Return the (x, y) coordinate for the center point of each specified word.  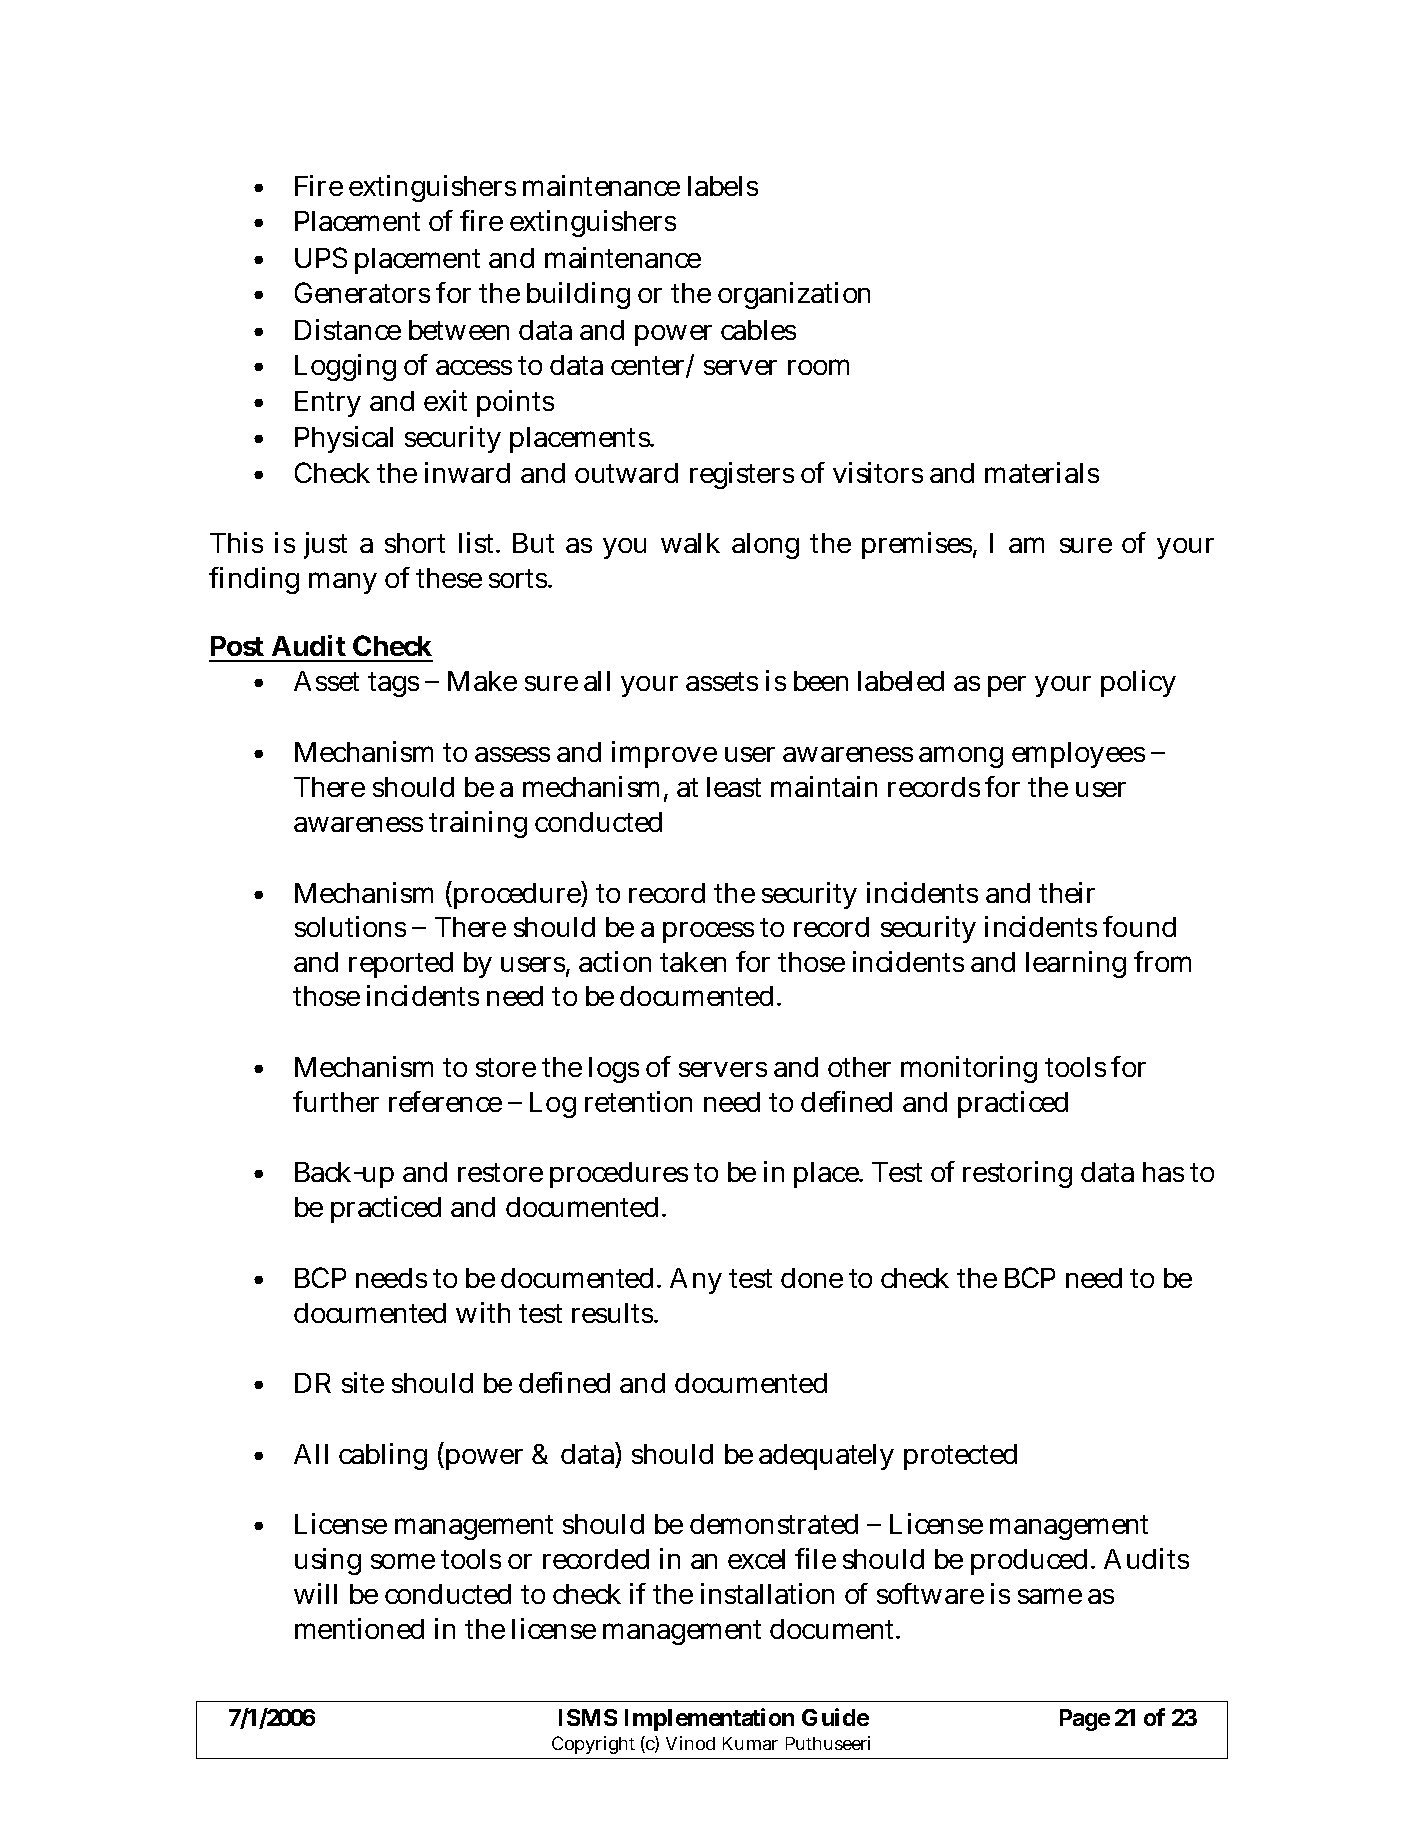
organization (794, 295)
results (615, 1313)
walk (690, 543)
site (363, 1382)
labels (723, 186)
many (343, 583)
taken (693, 962)
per (1007, 686)
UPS (321, 257)
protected (960, 1457)
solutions (350, 926)
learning (1076, 964)
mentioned (359, 1628)
